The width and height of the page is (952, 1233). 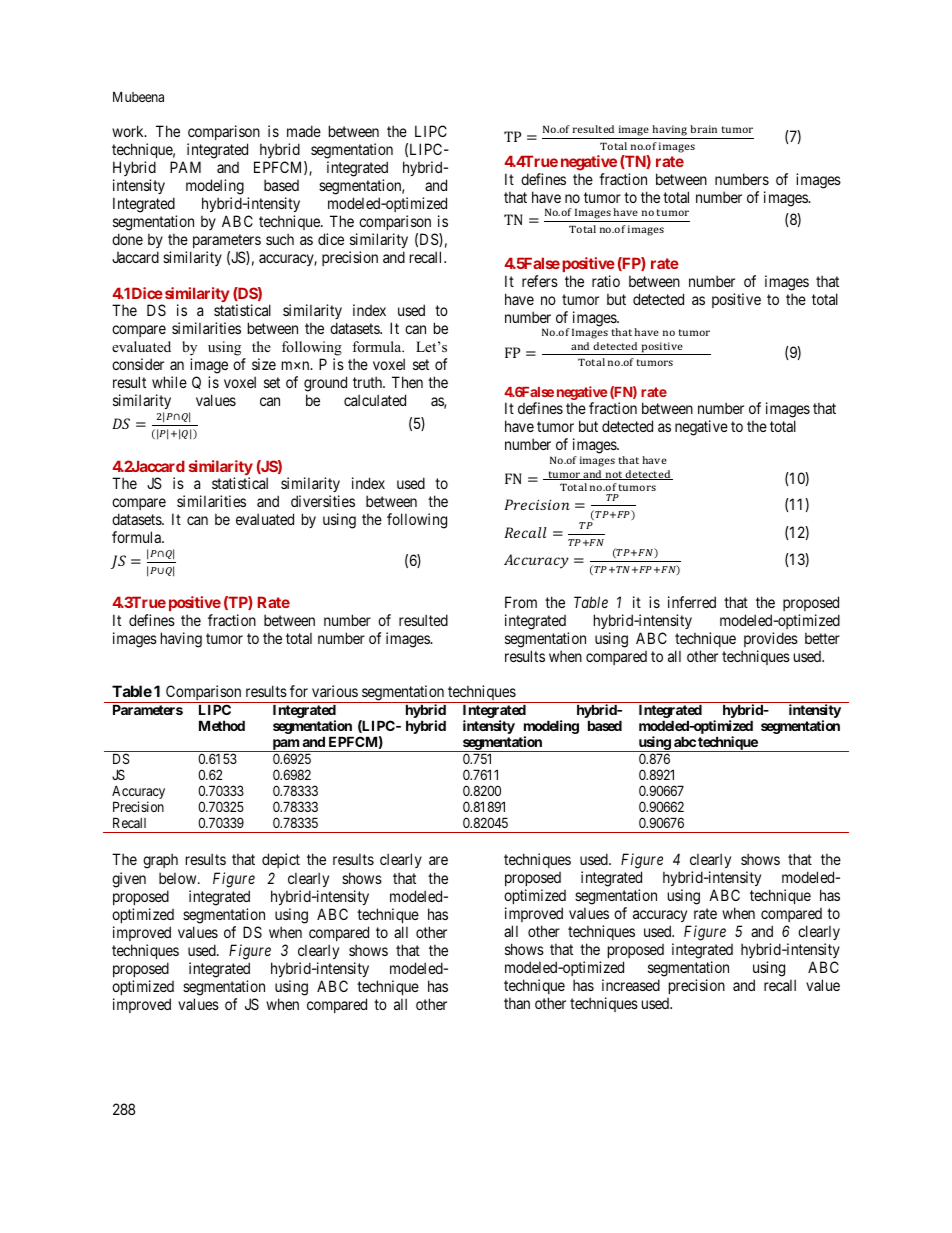 I want to click on below, so click(x=179, y=878).
